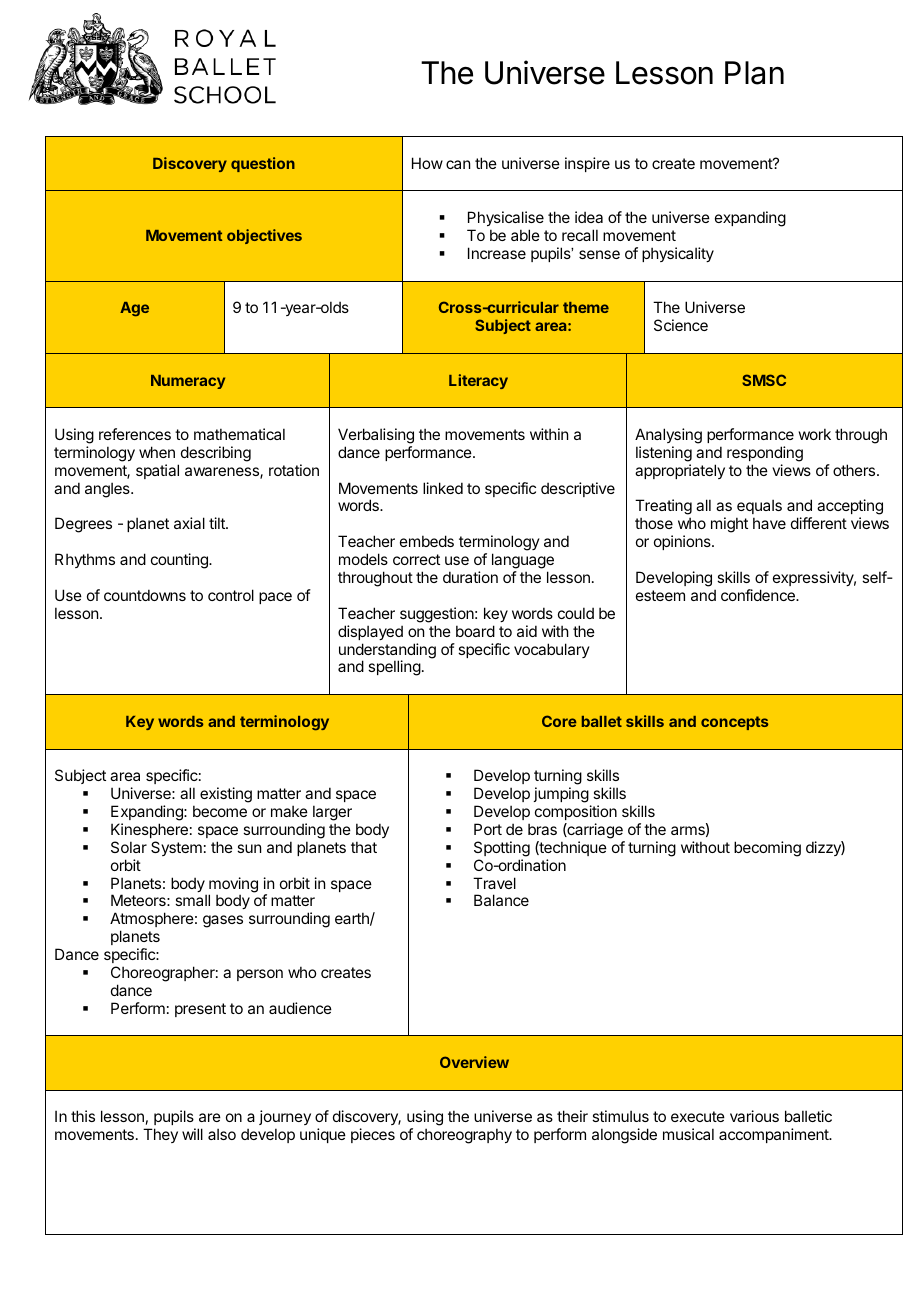  I want to click on Port, so click(488, 829).
